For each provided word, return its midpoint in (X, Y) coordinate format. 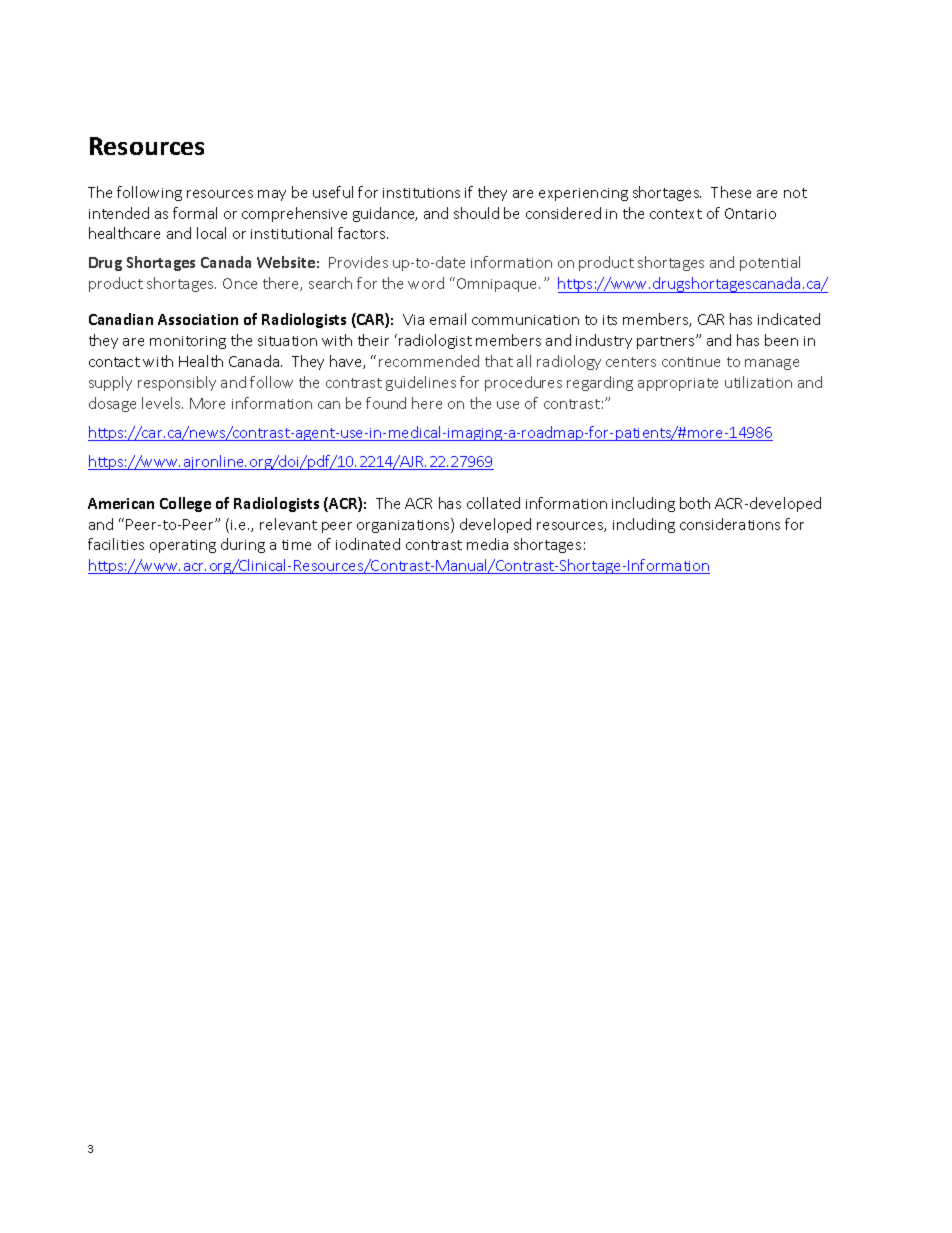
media (487, 544)
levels (162, 403)
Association (198, 319)
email (448, 319)
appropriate (678, 384)
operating (183, 546)
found (386, 403)
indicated (789, 319)
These (731, 192)
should (476, 213)
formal (195, 213)
